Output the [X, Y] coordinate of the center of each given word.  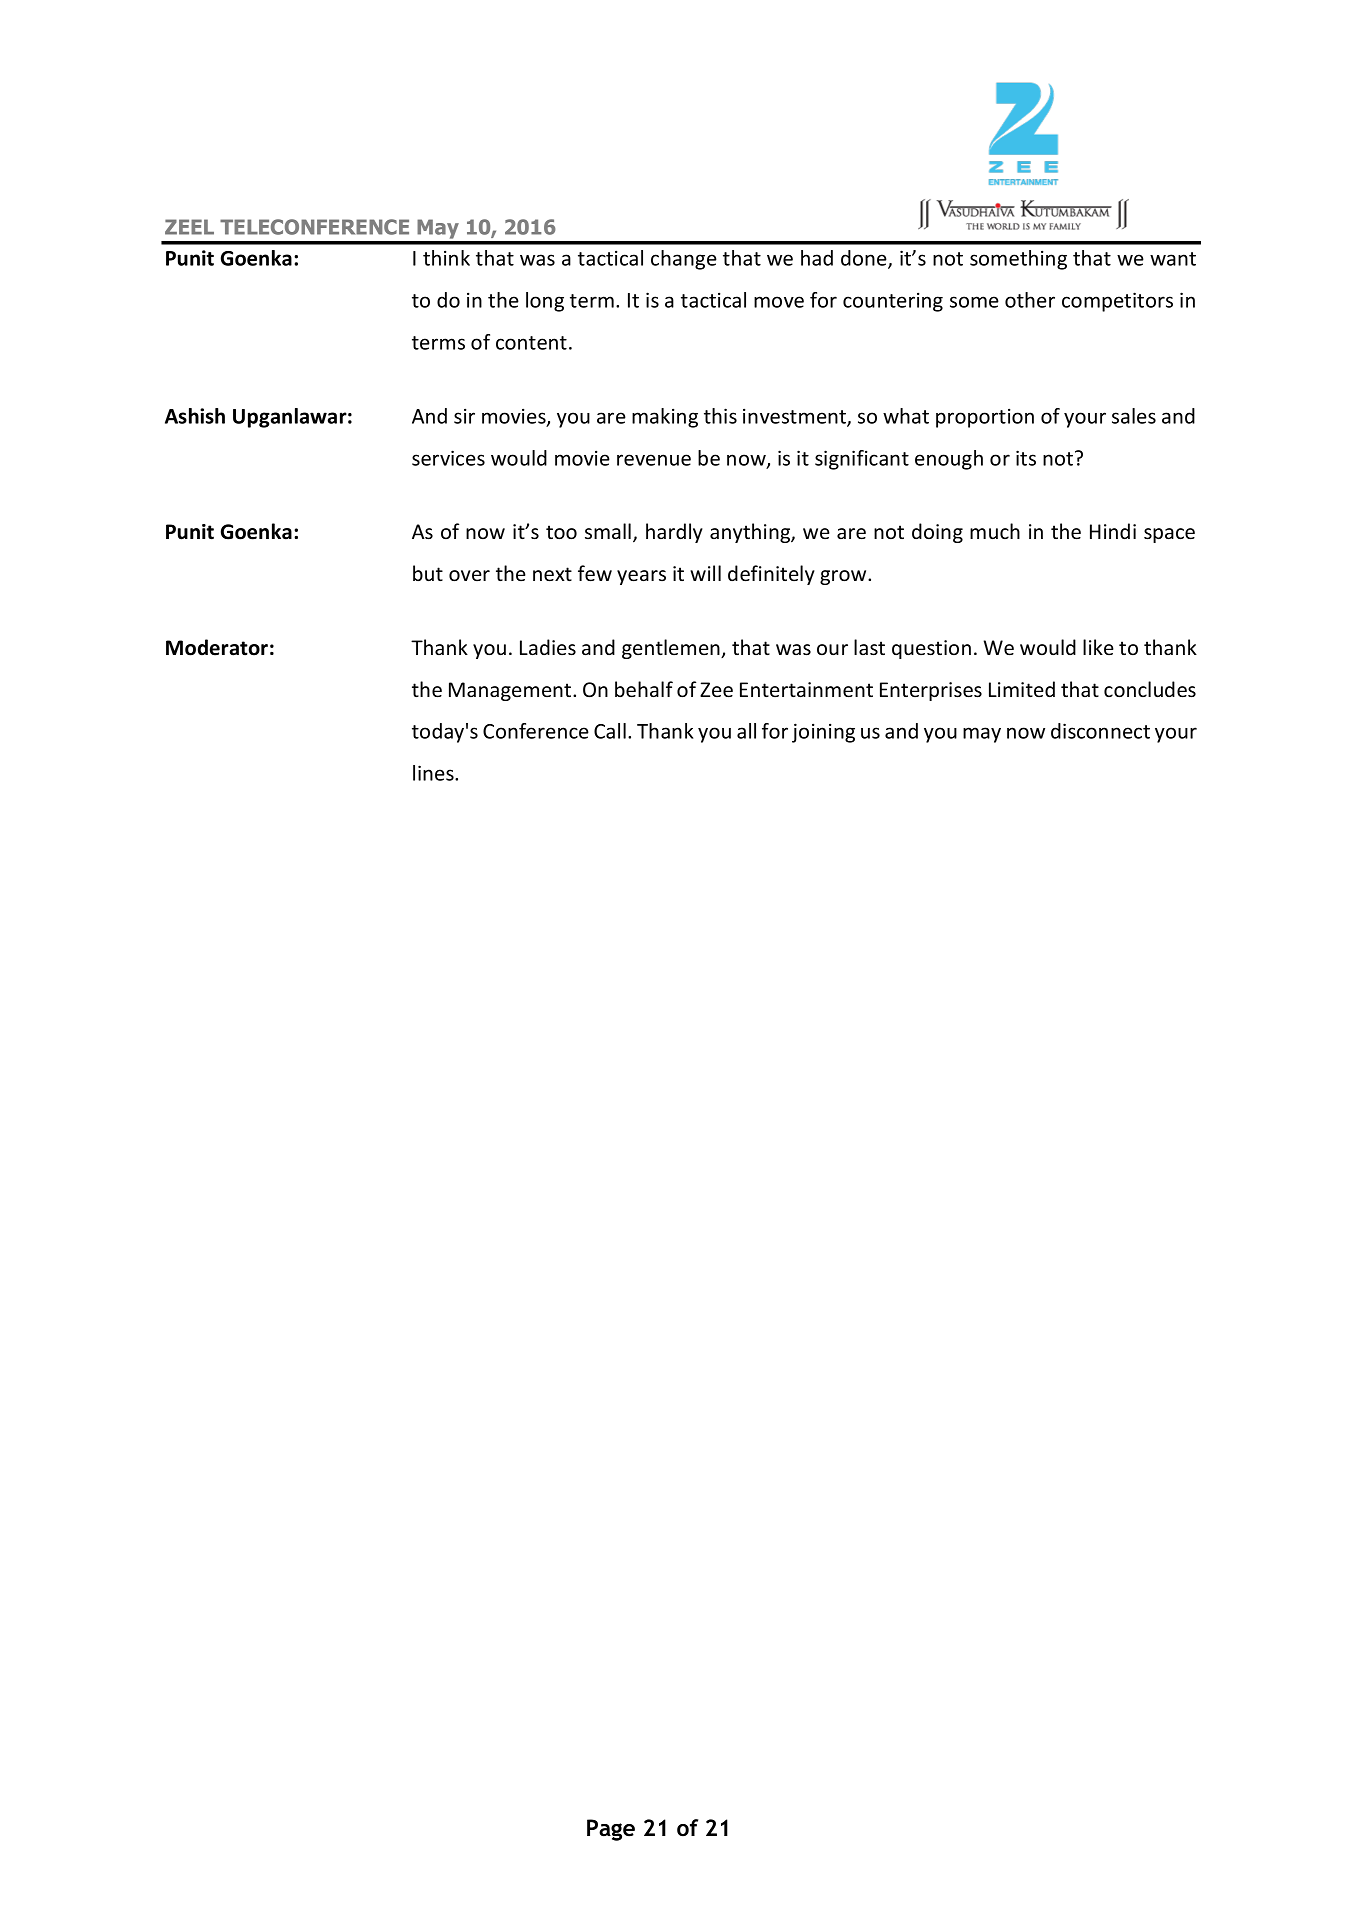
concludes [1150, 689]
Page [611, 1830]
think [446, 258]
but [428, 573]
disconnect [1100, 731]
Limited [1022, 689]
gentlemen [672, 649]
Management [511, 691]
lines [434, 773]
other [1030, 300]
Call [610, 731]
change [684, 260]
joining [823, 733]
